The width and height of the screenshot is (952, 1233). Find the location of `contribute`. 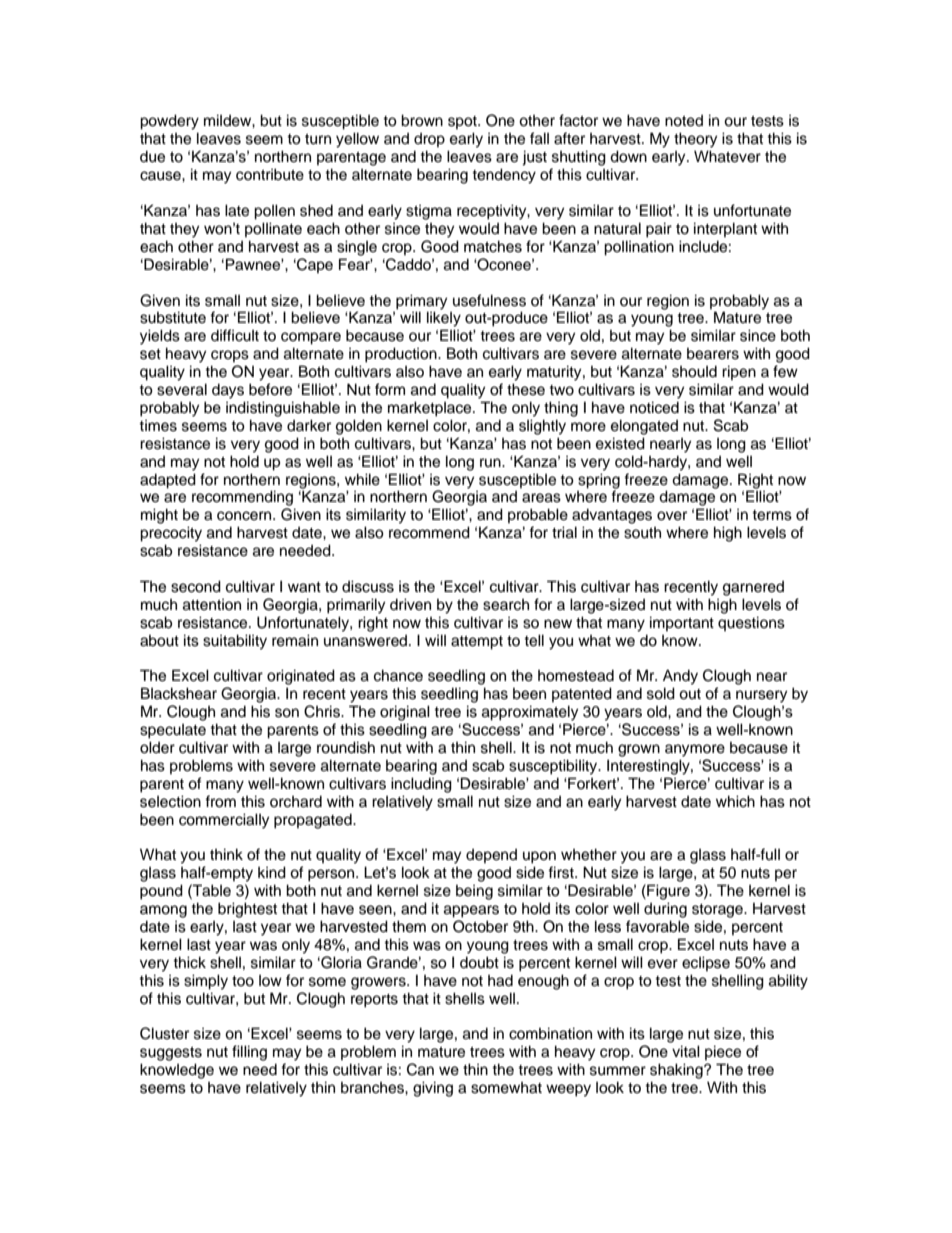

contribute is located at coordinates (270, 174).
